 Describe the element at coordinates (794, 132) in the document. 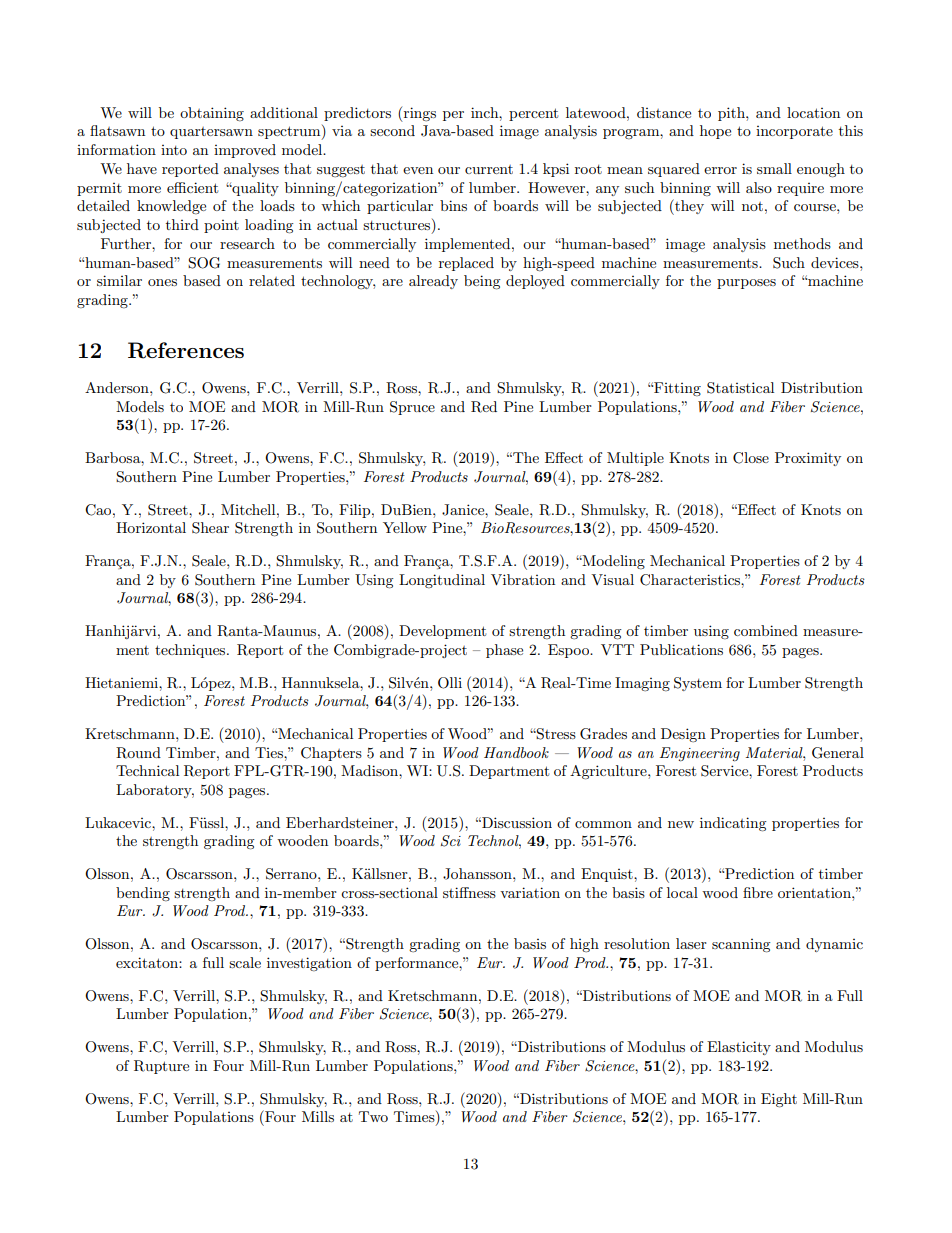

I see `incorporate` at that location.
